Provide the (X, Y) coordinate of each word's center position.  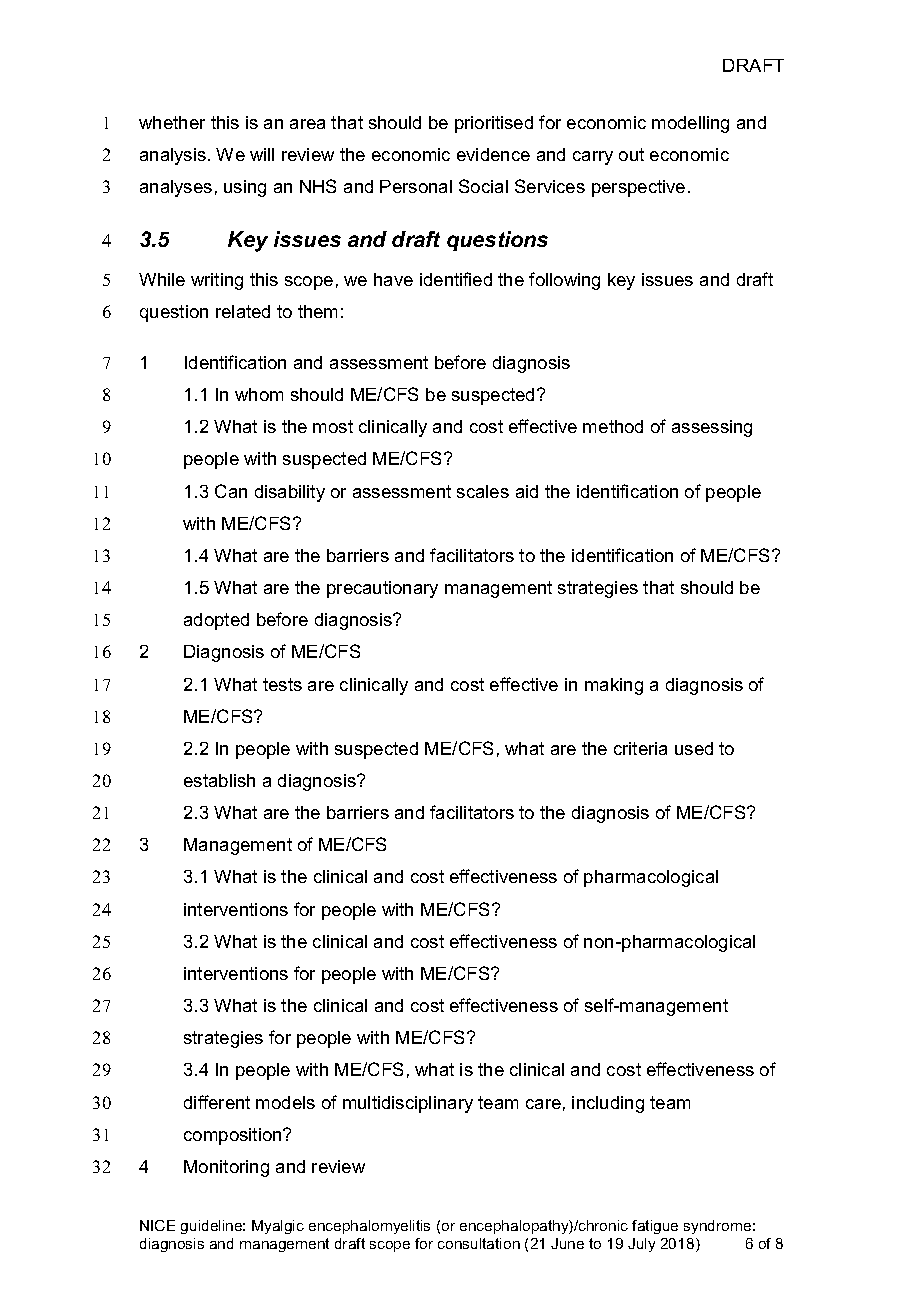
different (217, 1102)
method (613, 426)
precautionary (382, 589)
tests (282, 684)
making (614, 686)
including (608, 1104)
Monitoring (226, 1168)
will (262, 154)
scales (483, 491)
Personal (416, 186)
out (631, 154)
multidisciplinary (408, 1104)
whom (259, 394)
